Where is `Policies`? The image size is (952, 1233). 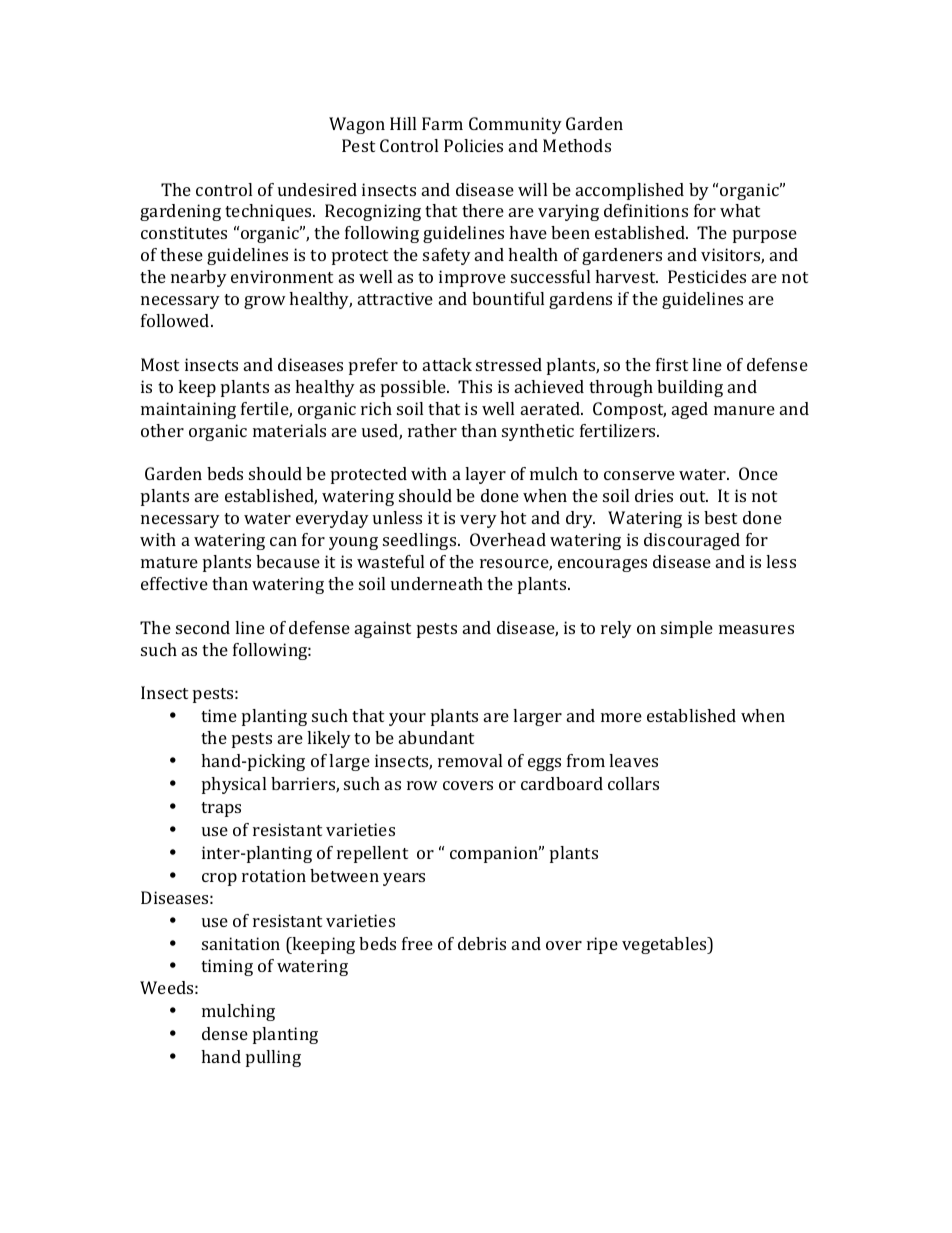
Policies is located at coordinates (473, 145).
